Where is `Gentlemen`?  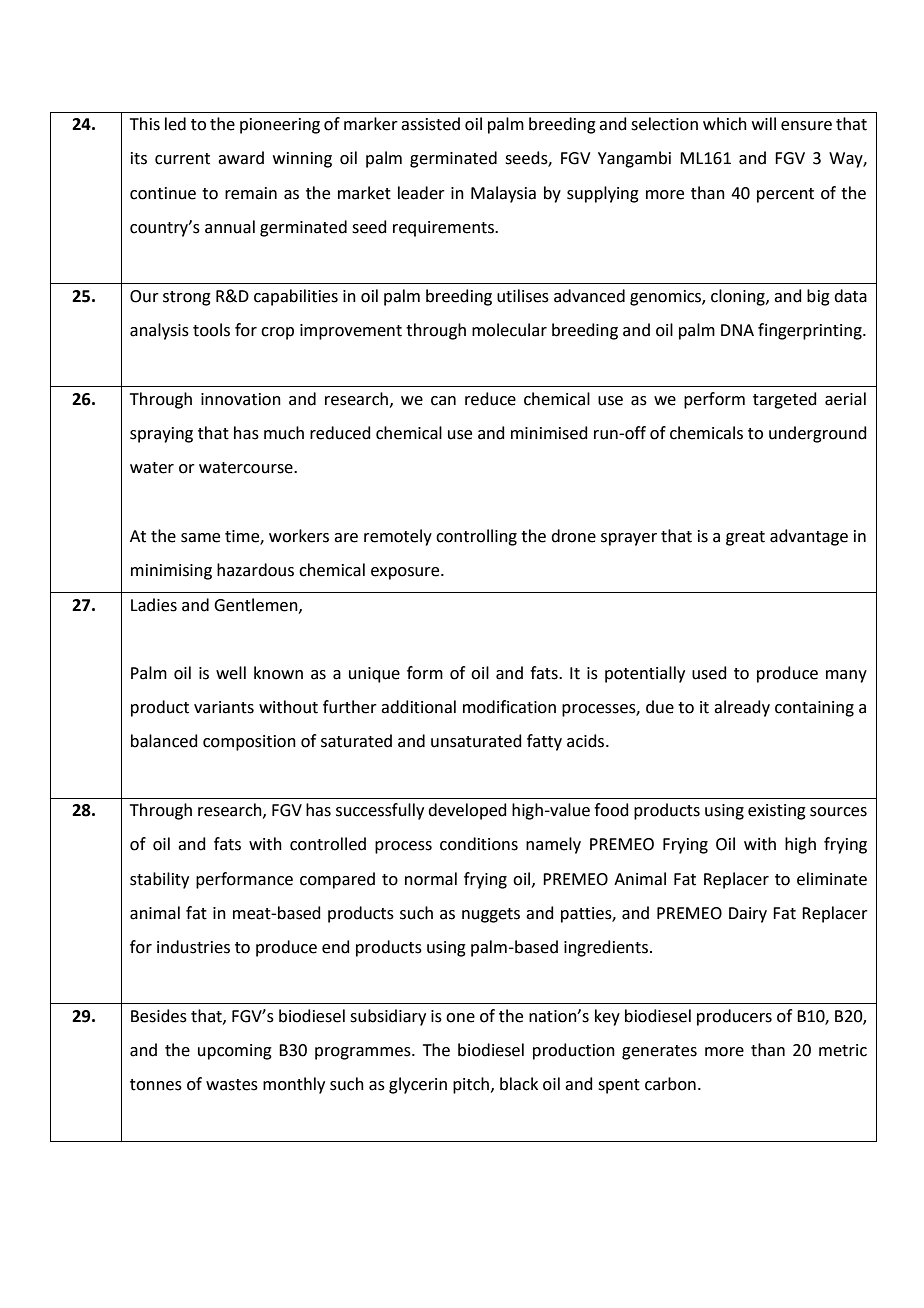
Gentlemen is located at coordinates (257, 605).
